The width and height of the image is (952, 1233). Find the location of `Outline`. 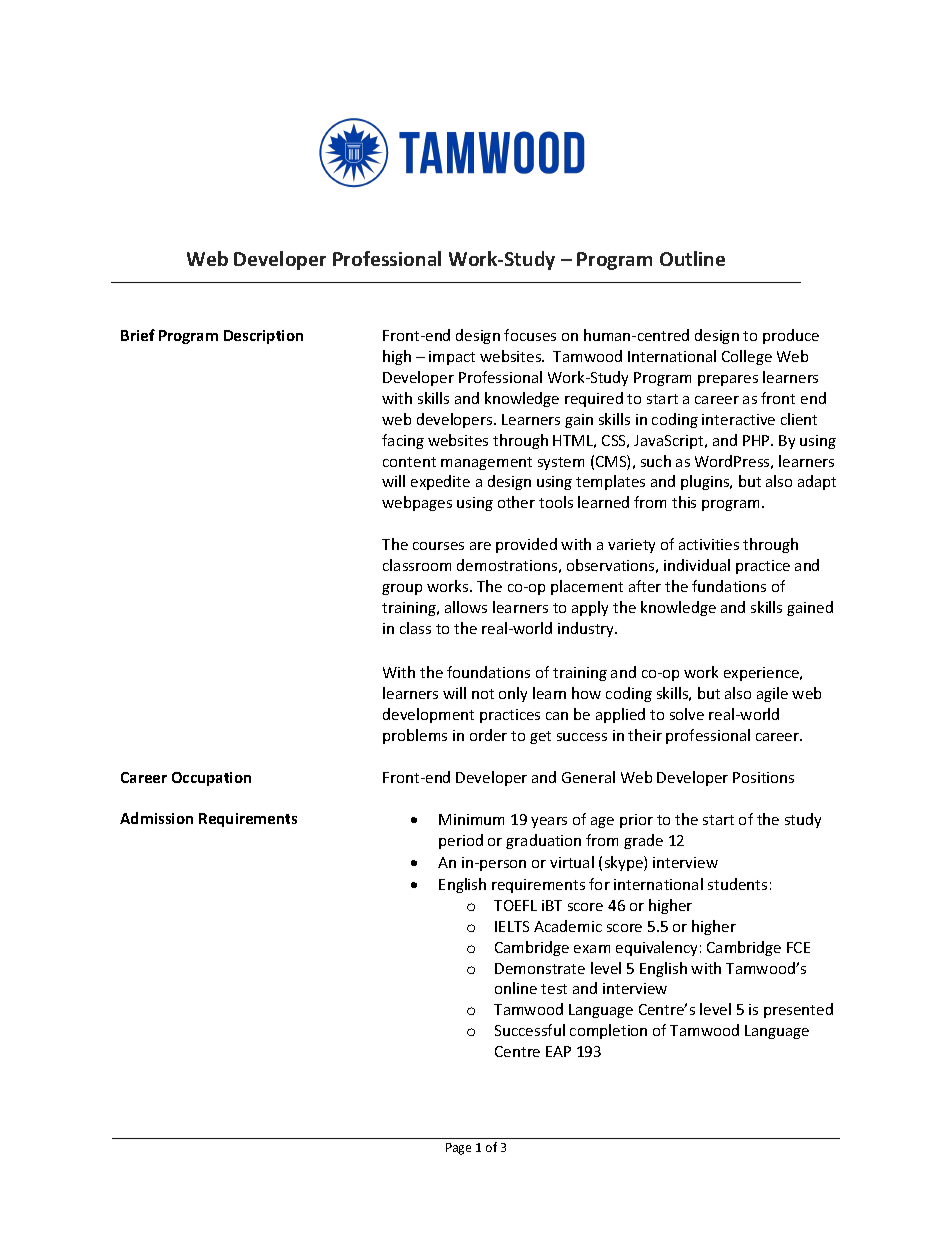

Outline is located at coordinates (692, 258).
